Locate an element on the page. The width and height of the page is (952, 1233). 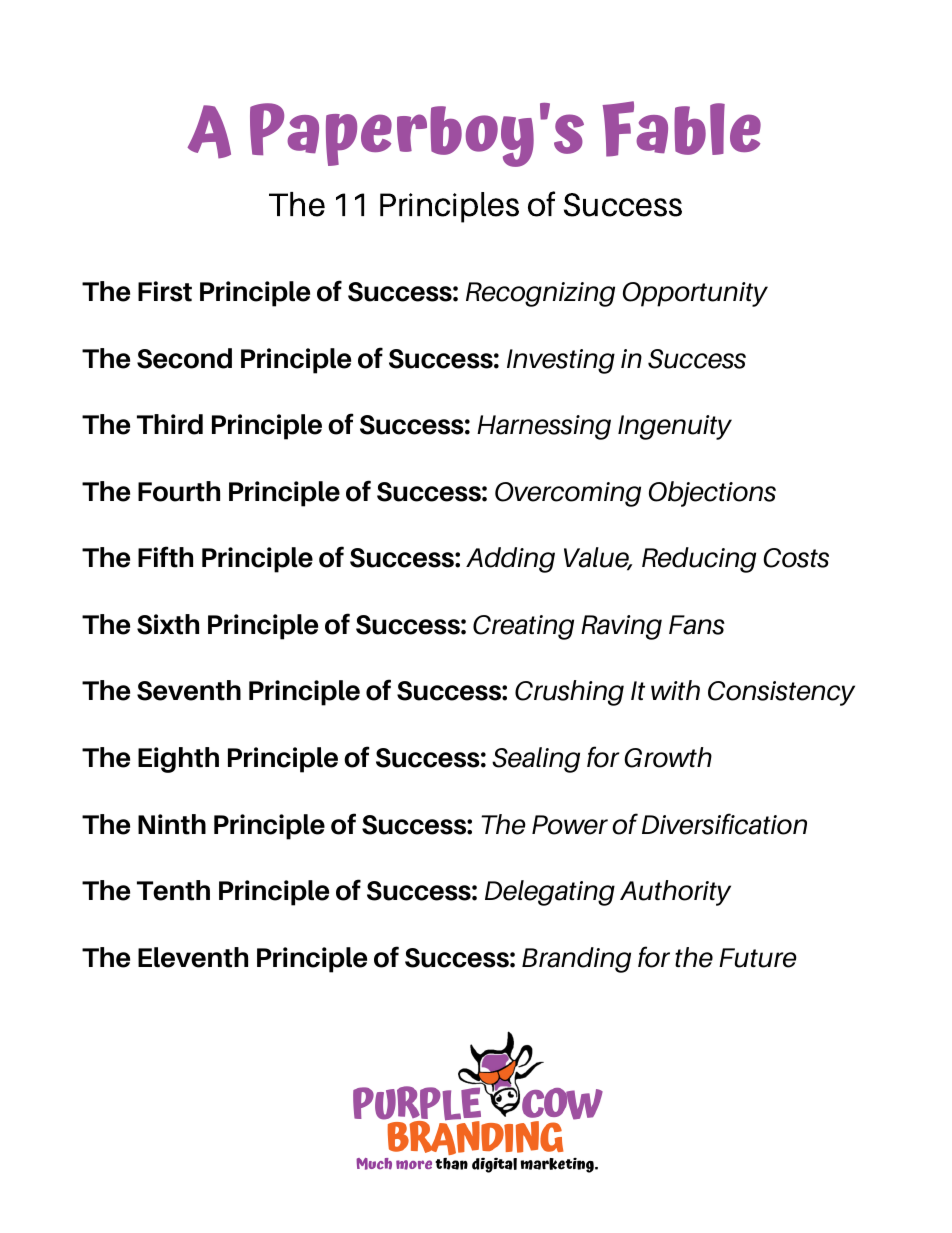
Ingenuity is located at coordinates (675, 427).
